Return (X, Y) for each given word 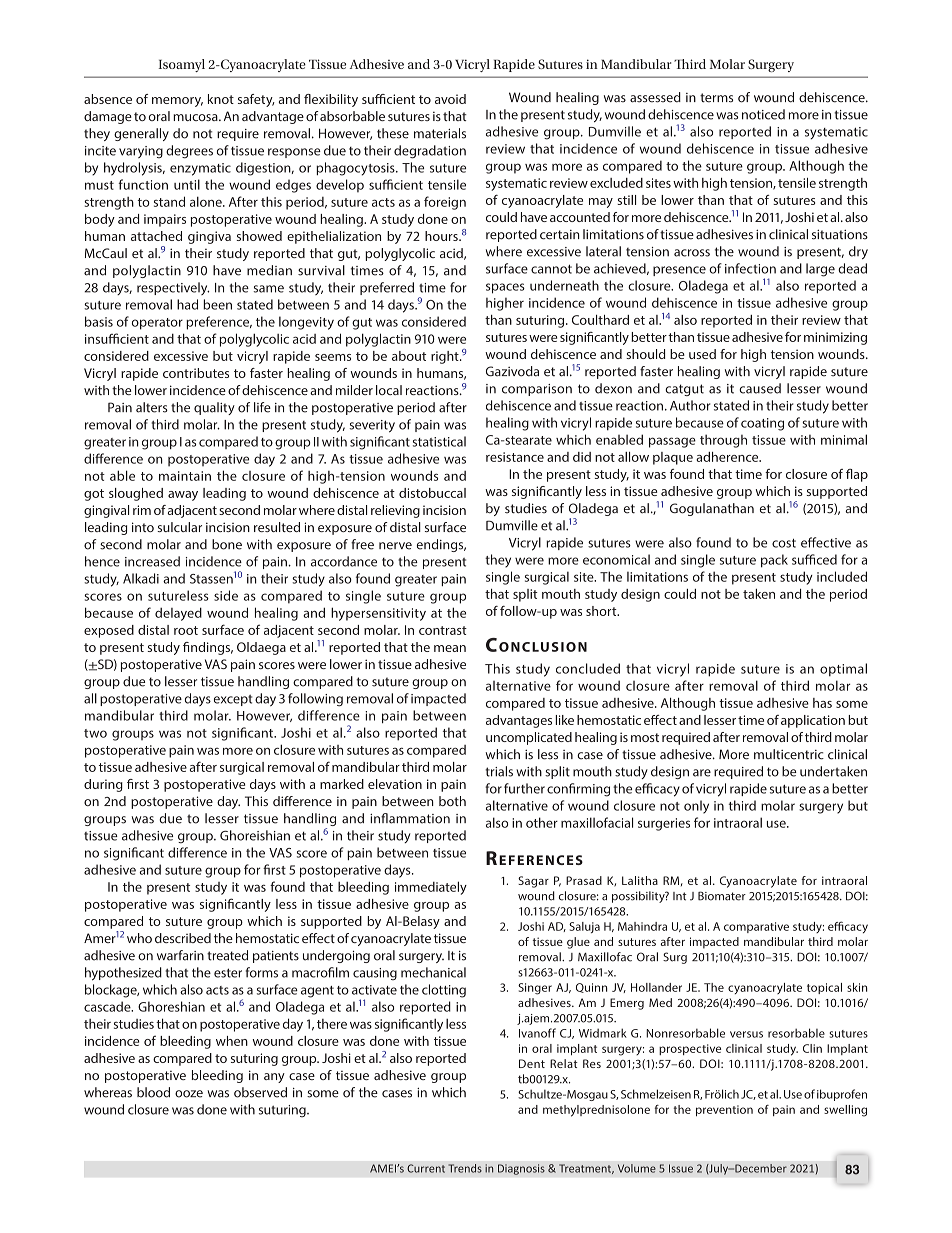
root (186, 630)
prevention (724, 1110)
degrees (189, 152)
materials (440, 133)
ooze (189, 1094)
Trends (465, 1168)
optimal (843, 669)
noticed (763, 114)
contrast (443, 630)
